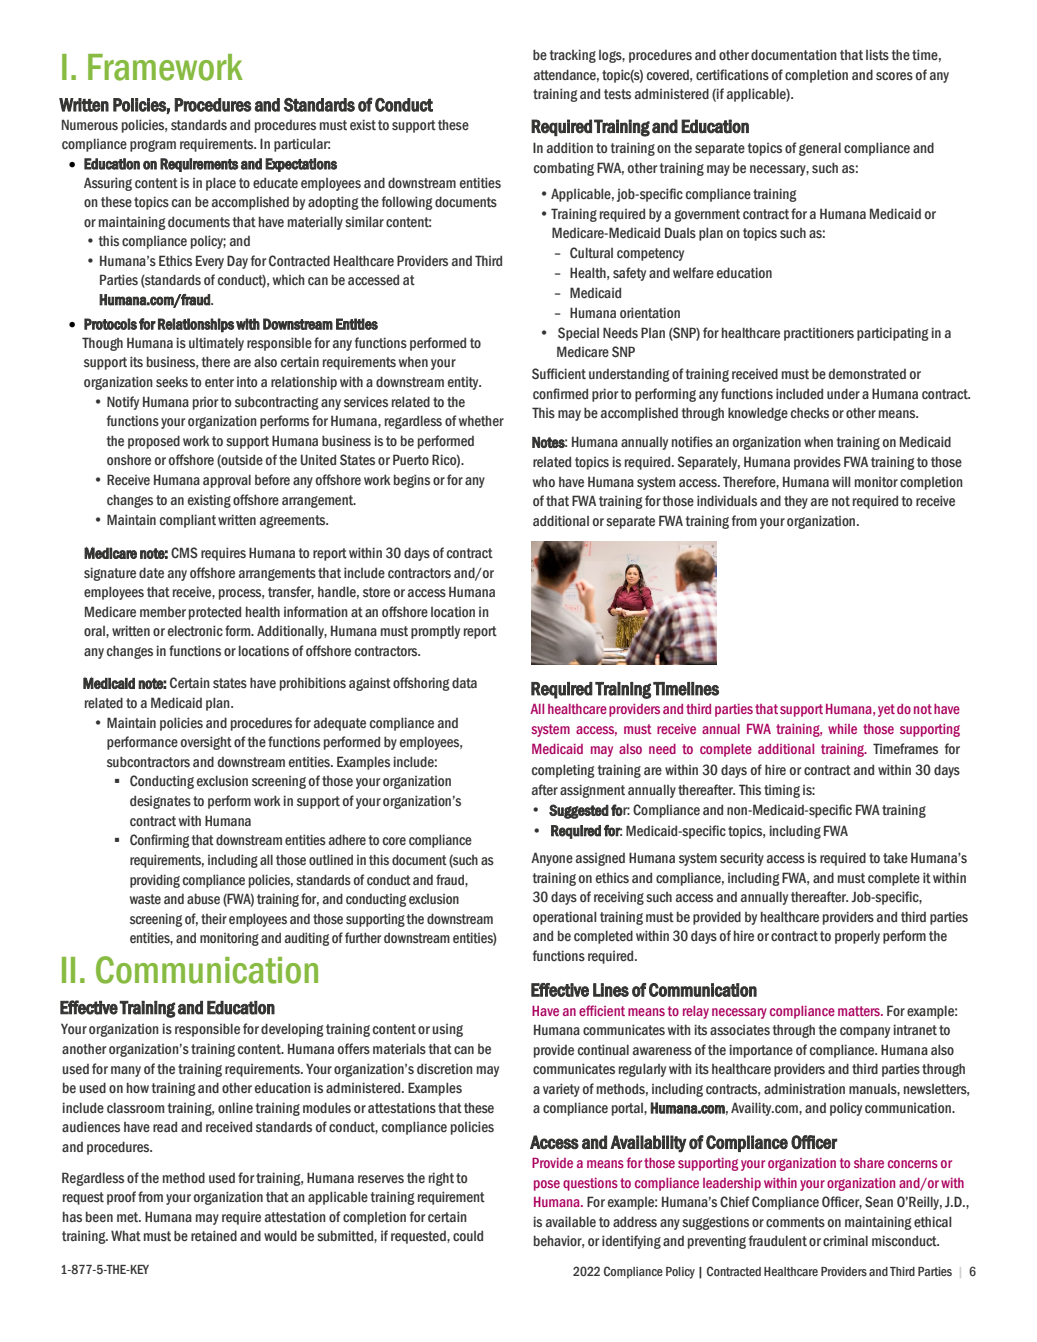 The image size is (1037, 1342). What do you see at coordinates (565, 918) in the image?
I see `operational` at bounding box center [565, 918].
